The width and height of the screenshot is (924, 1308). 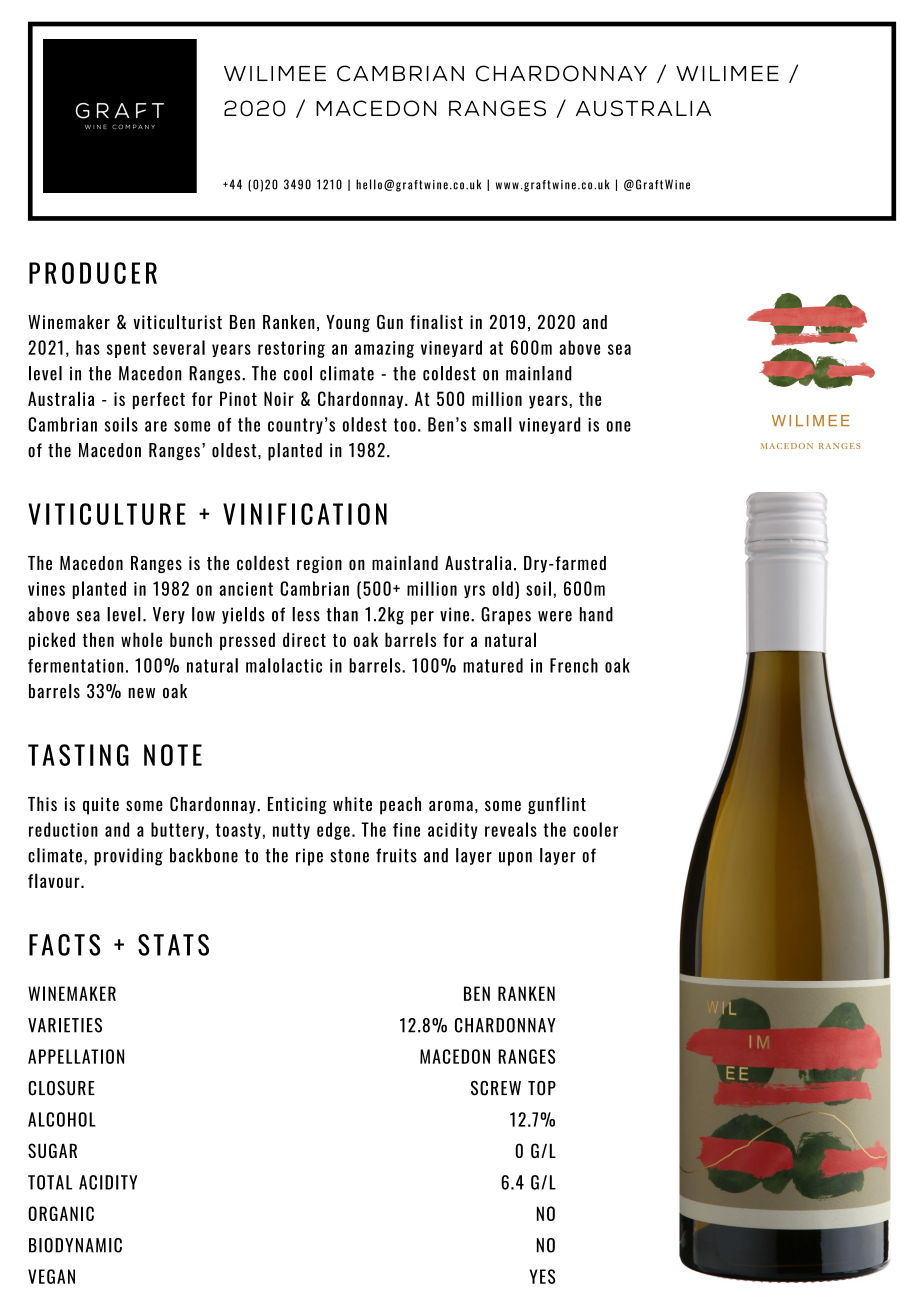 What do you see at coordinates (126, 349) in the screenshot?
I see `spent` at bounding box center [126, 349].
